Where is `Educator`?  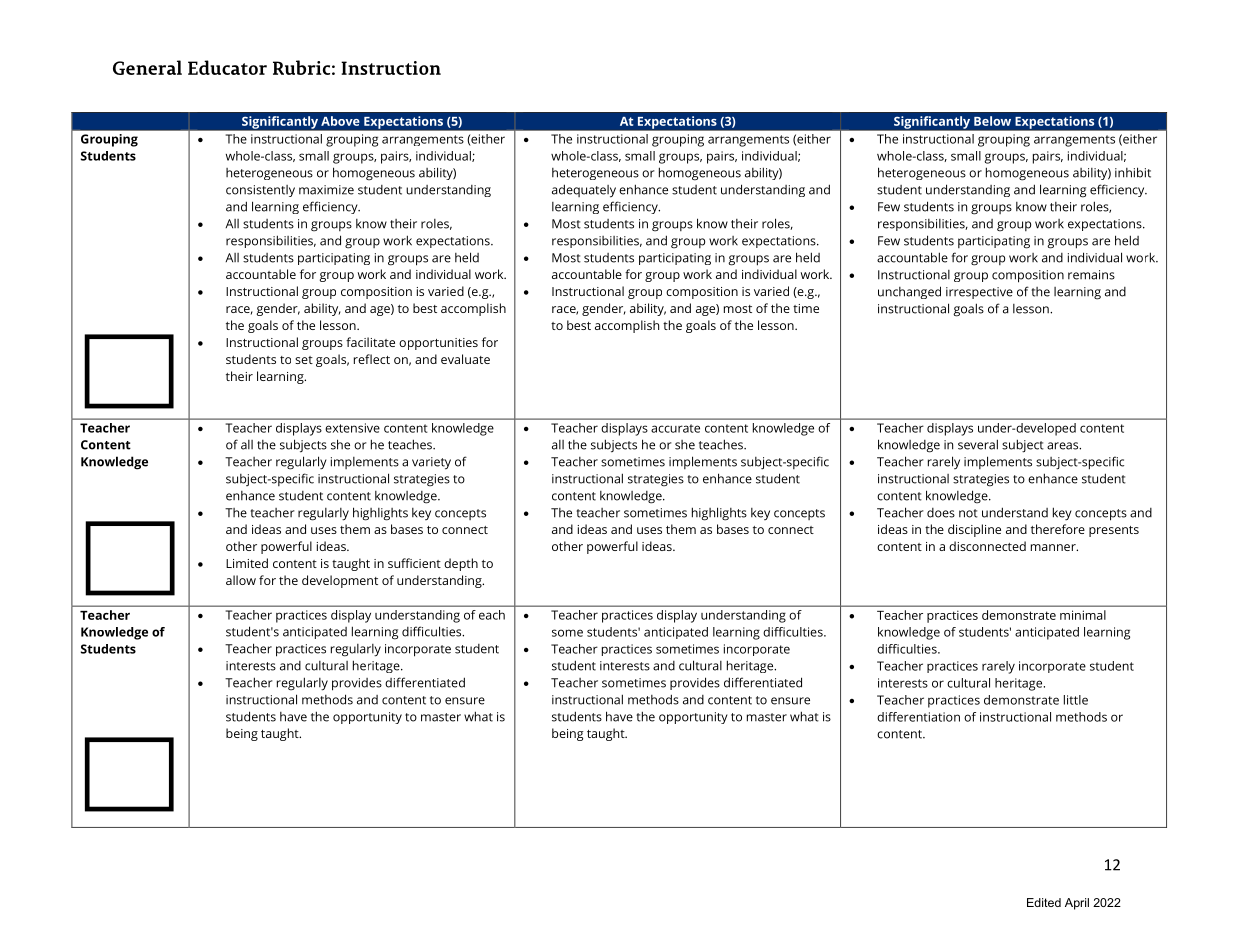 Educator is located at coordinates (227, 67).
